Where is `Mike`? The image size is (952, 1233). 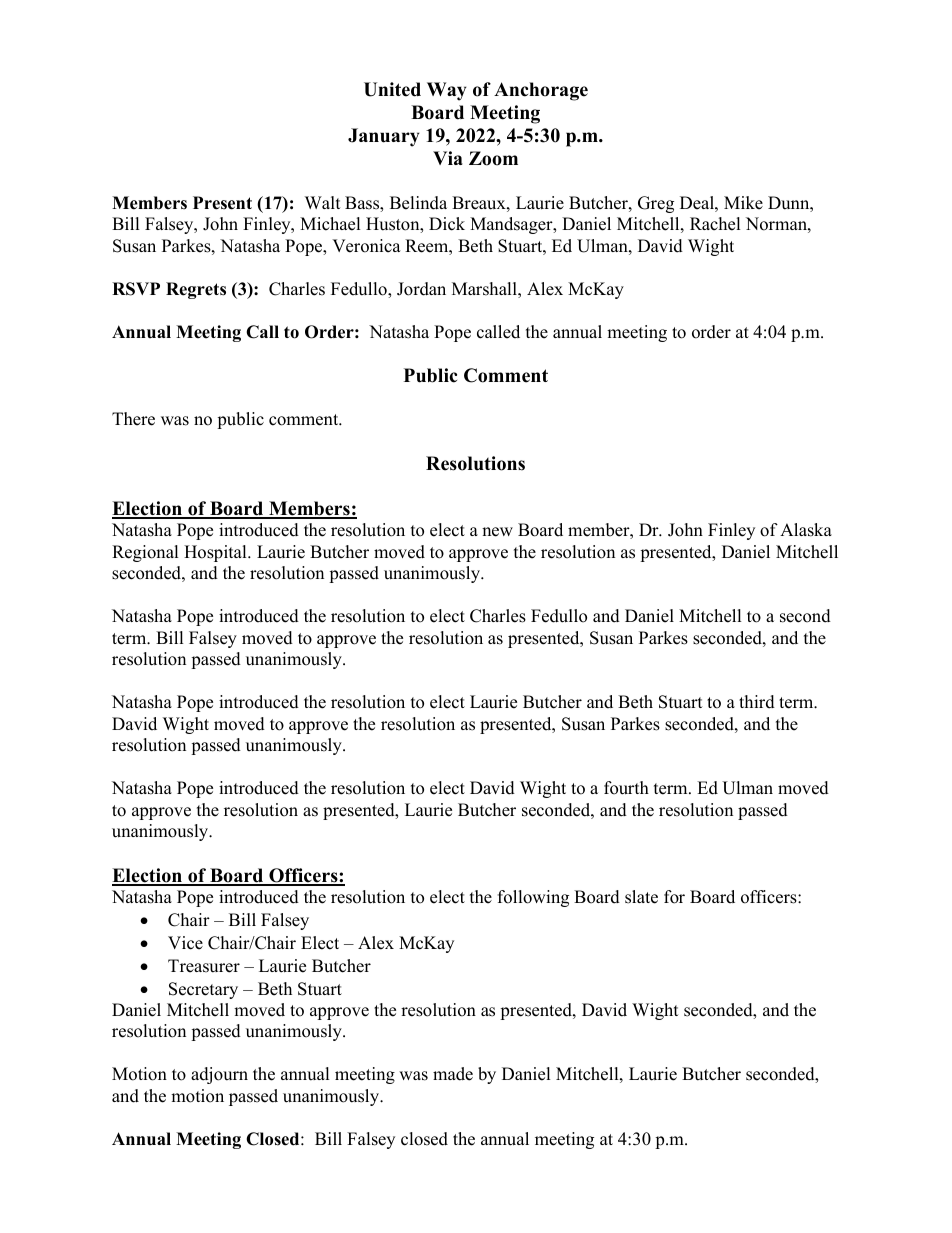 Mike is located at coordinates (743, 203).
